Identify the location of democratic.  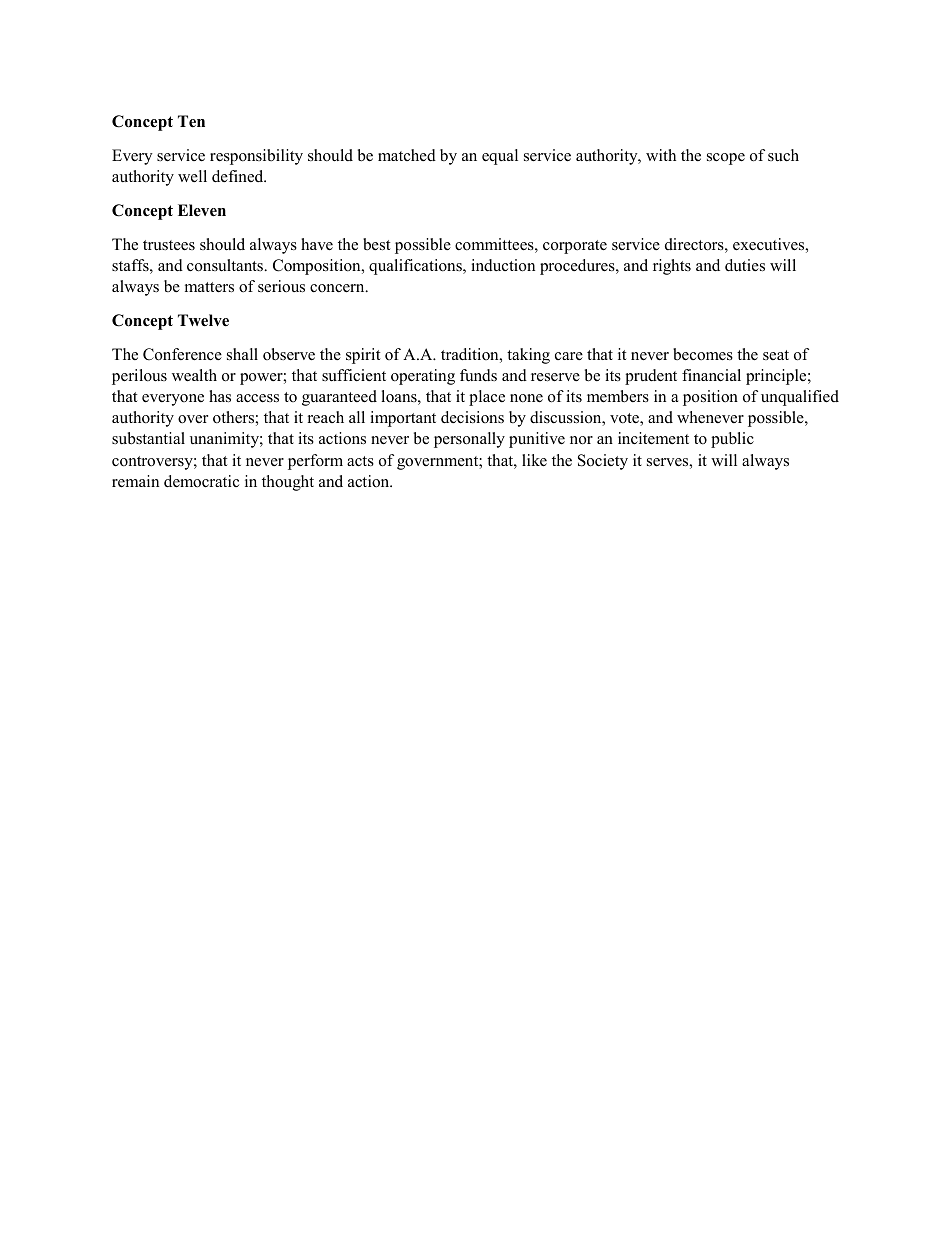
(201, 481).
